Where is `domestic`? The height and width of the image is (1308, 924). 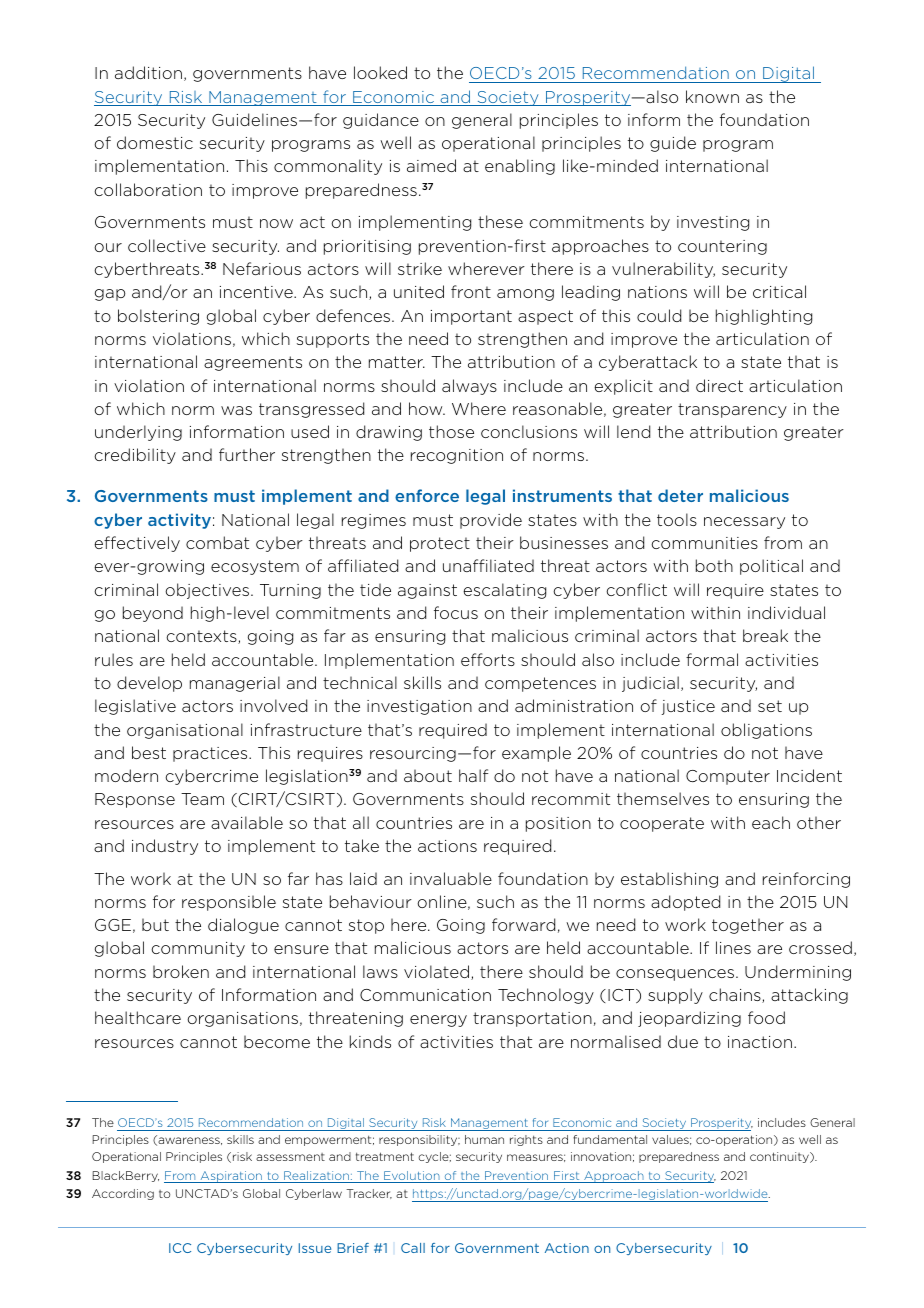 domestic is located at coordinates (155, 142).
